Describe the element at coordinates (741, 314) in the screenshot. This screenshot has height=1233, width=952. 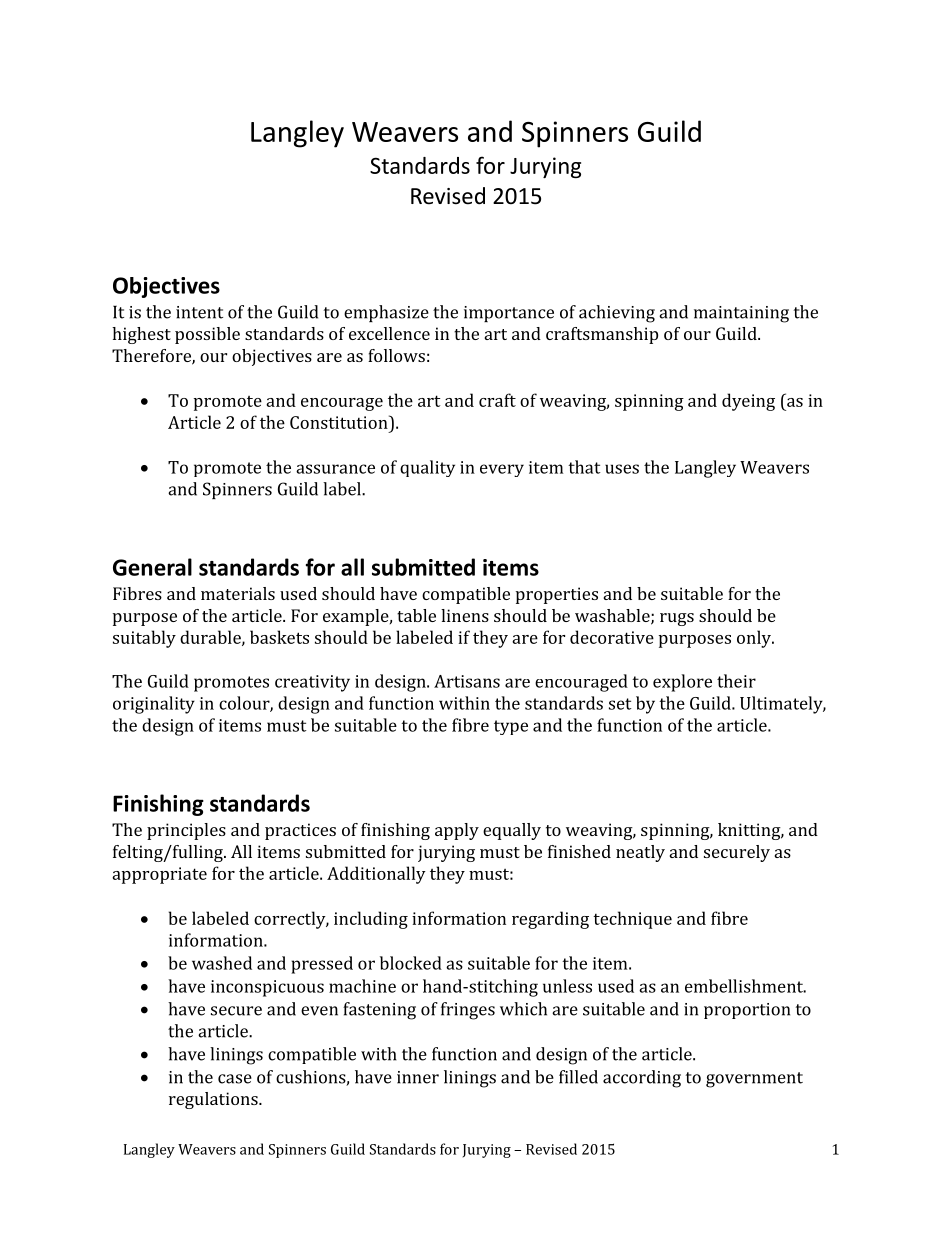
I see `maintaining` at that location.
